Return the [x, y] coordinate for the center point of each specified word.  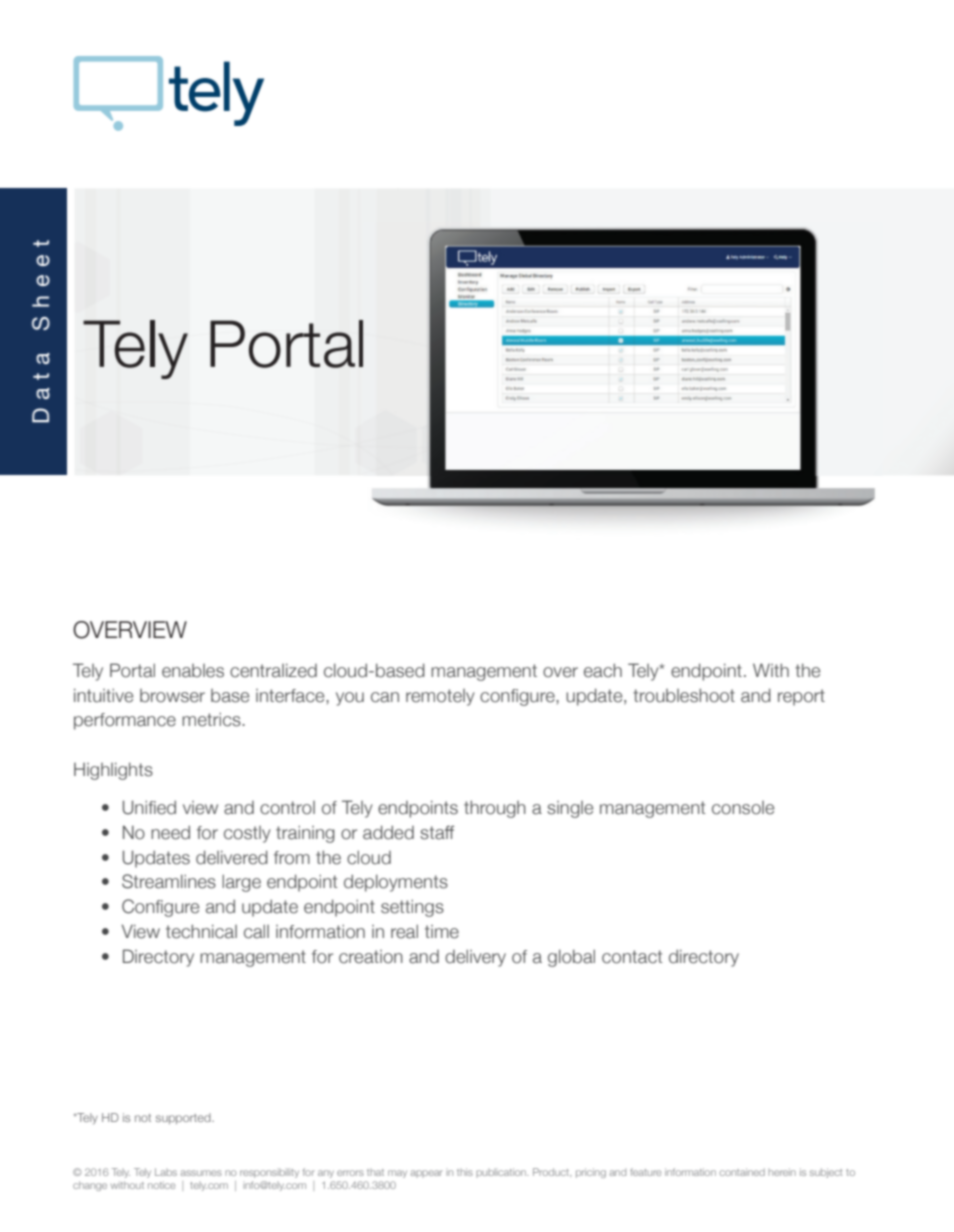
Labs [166, 1172]
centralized [273, 670]
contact [632, 957]
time [442, 932]
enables [193, 671]
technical [201, 931]
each [603, 670]
